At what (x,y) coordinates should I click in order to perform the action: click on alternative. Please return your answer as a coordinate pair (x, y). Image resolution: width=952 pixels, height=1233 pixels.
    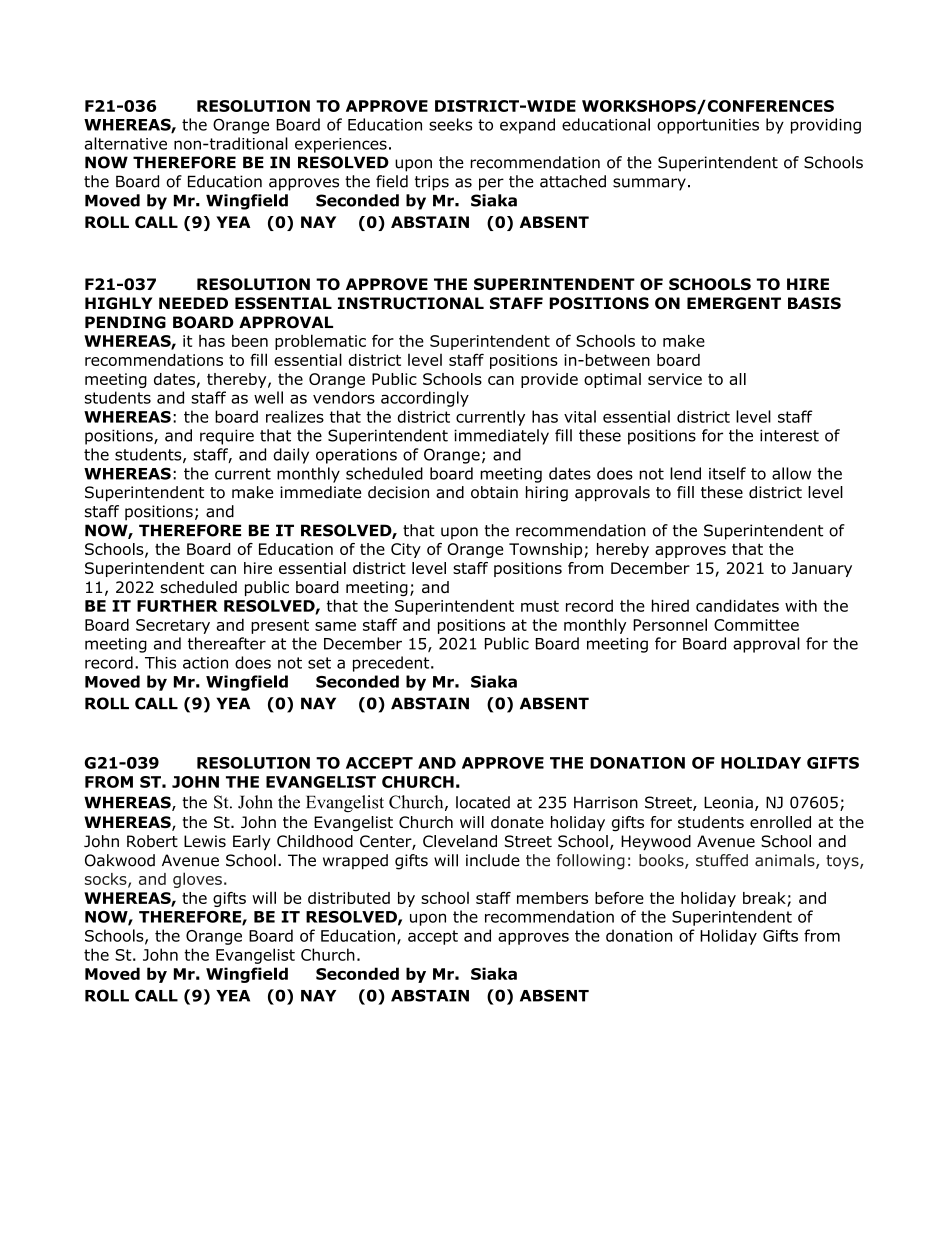
    Looking at the image, I should click on (126, 143).
